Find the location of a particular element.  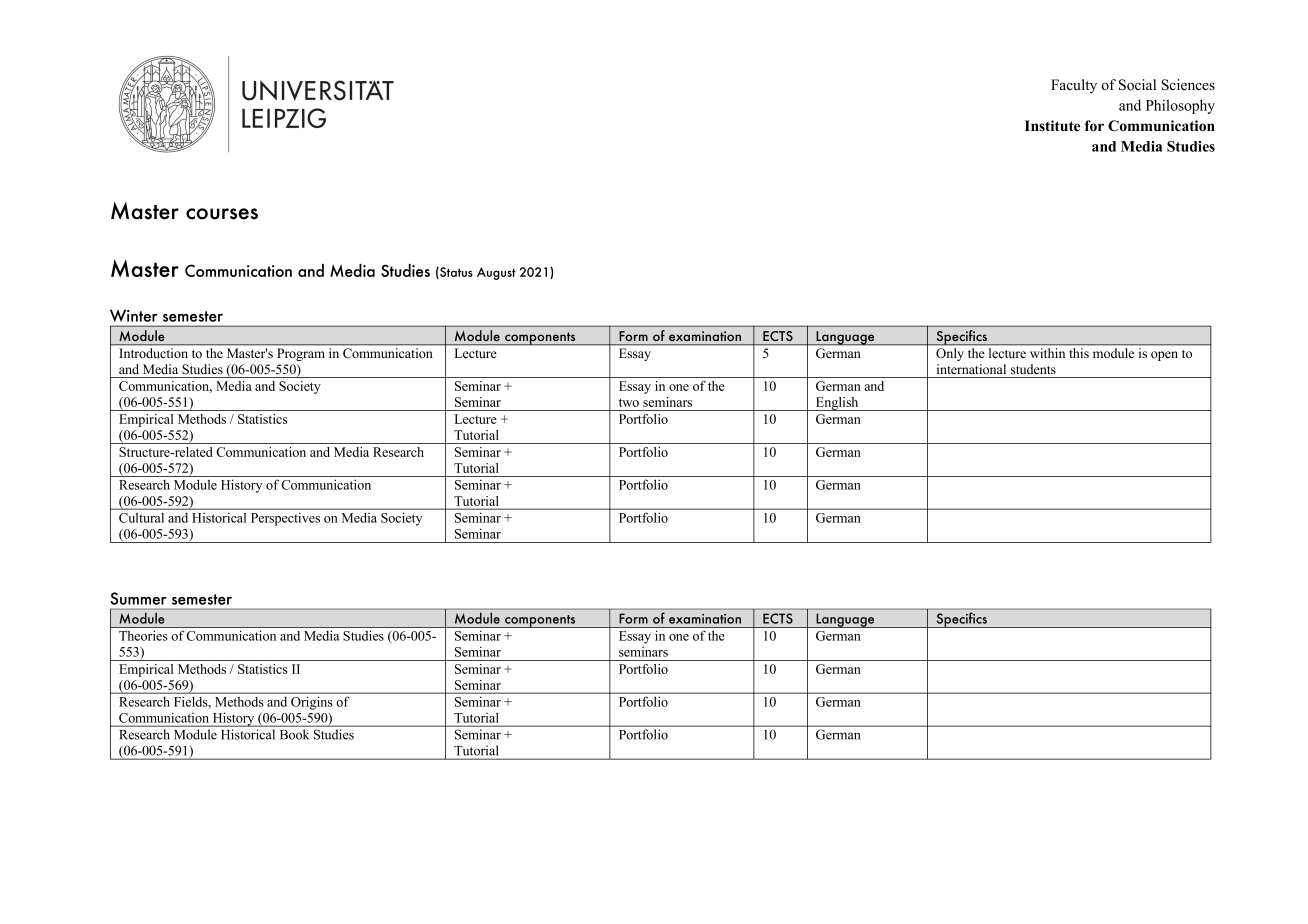

Status is located at coordinates (455, 273).
